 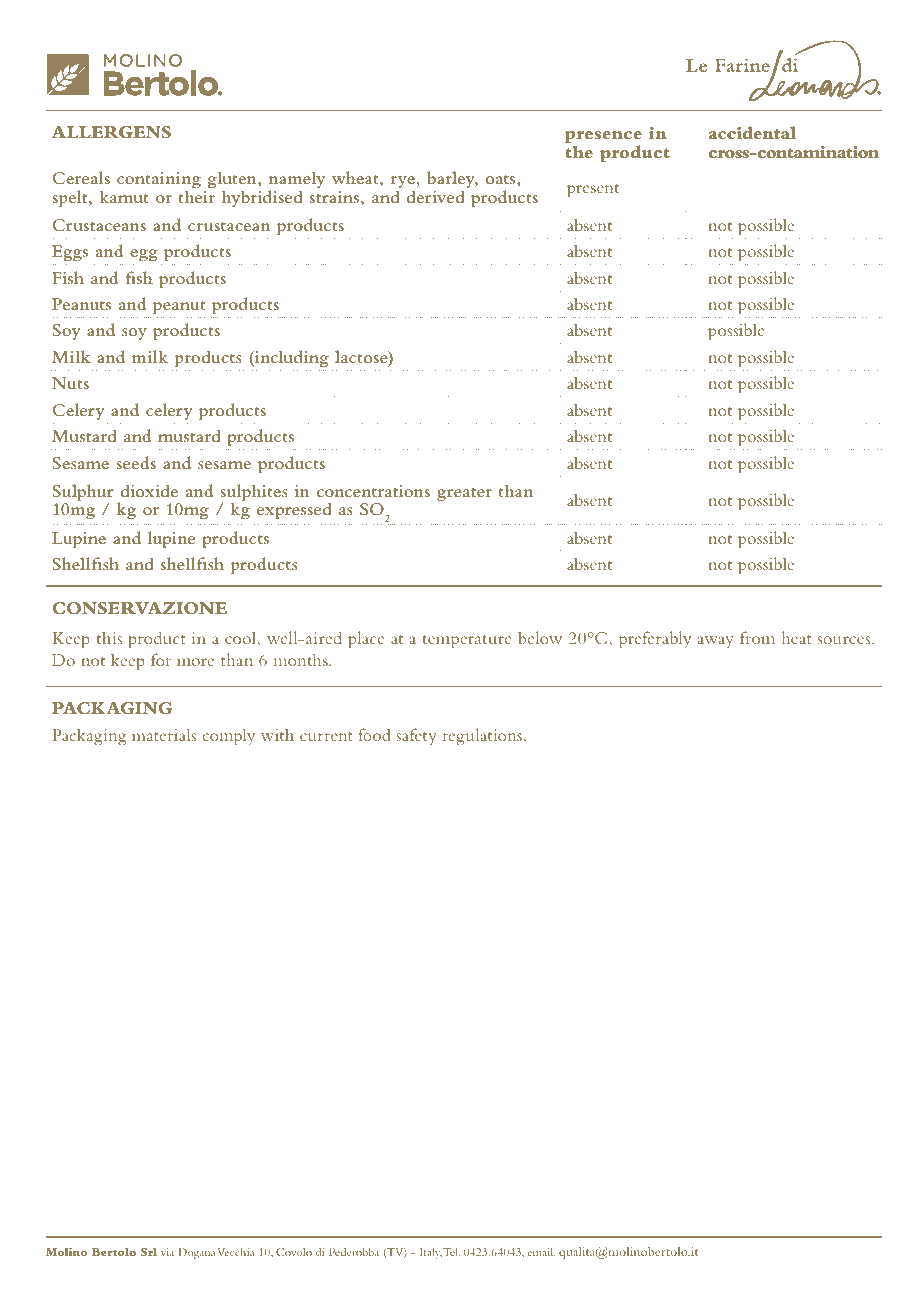 I want to click on for, so click(x=161, y=659).
